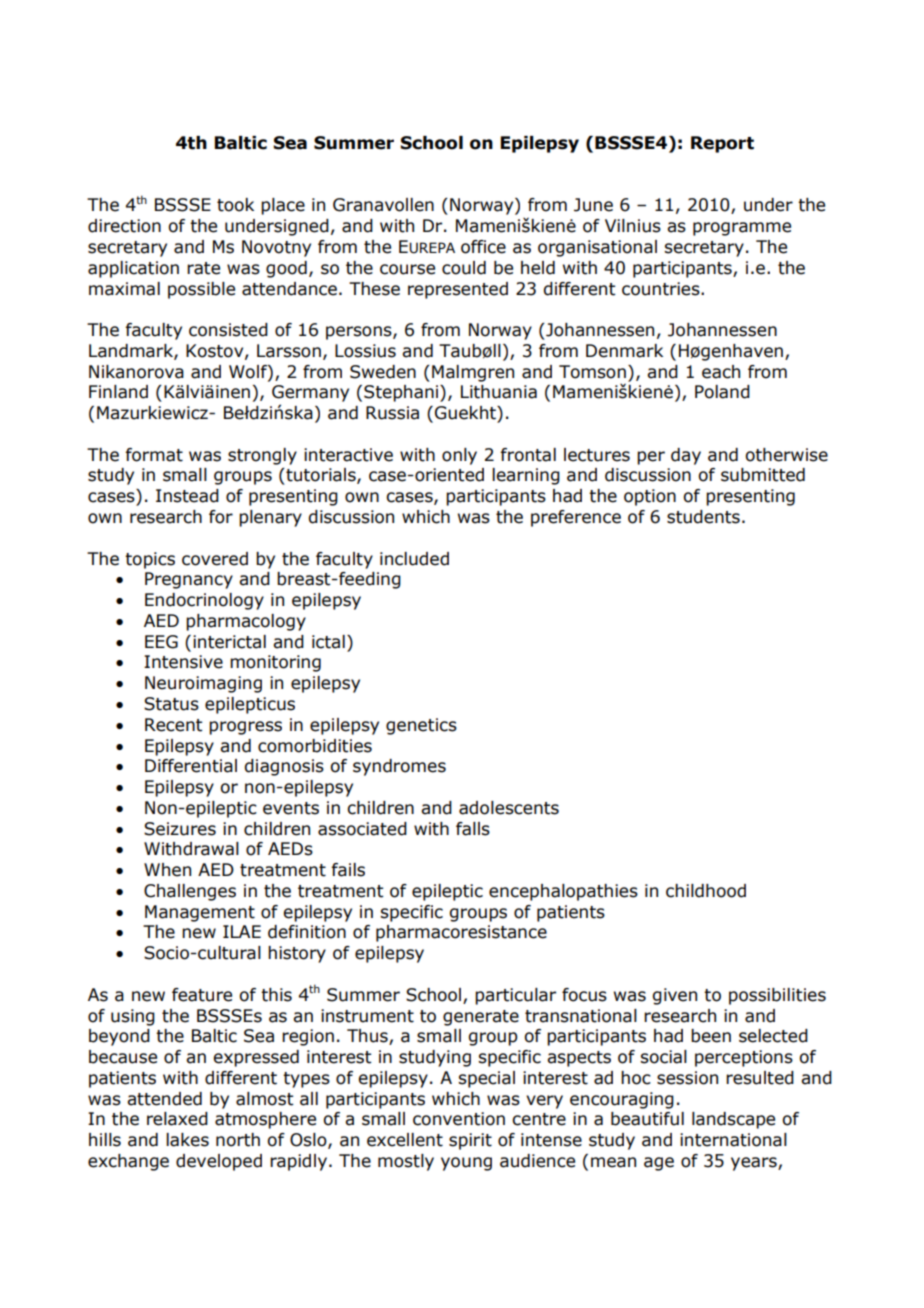 The height and width of the screenshot is (1308, 924). I want to click on office, so click(483, 247).
